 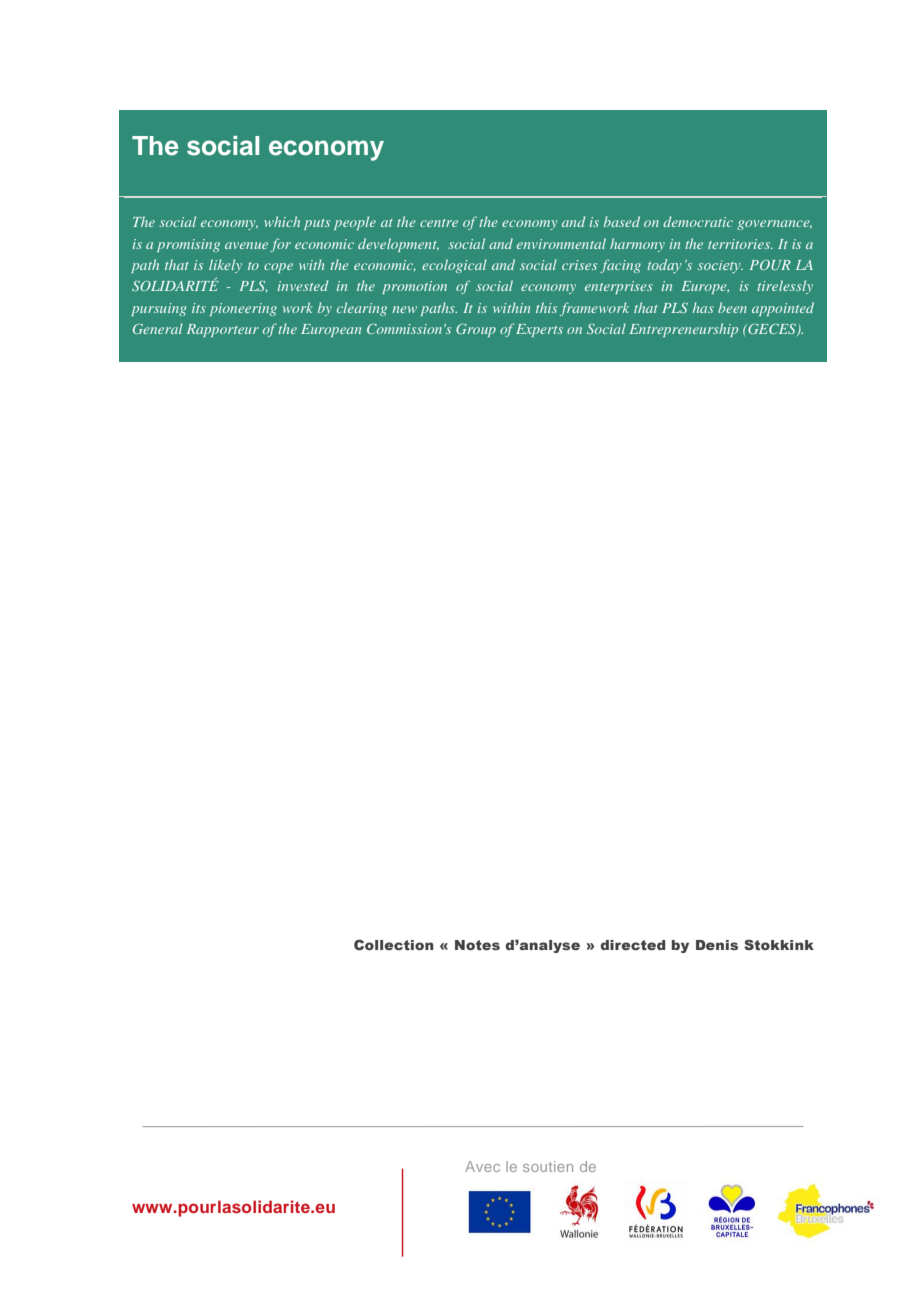 I want to click on Notes, so click(x=477, y=945).
